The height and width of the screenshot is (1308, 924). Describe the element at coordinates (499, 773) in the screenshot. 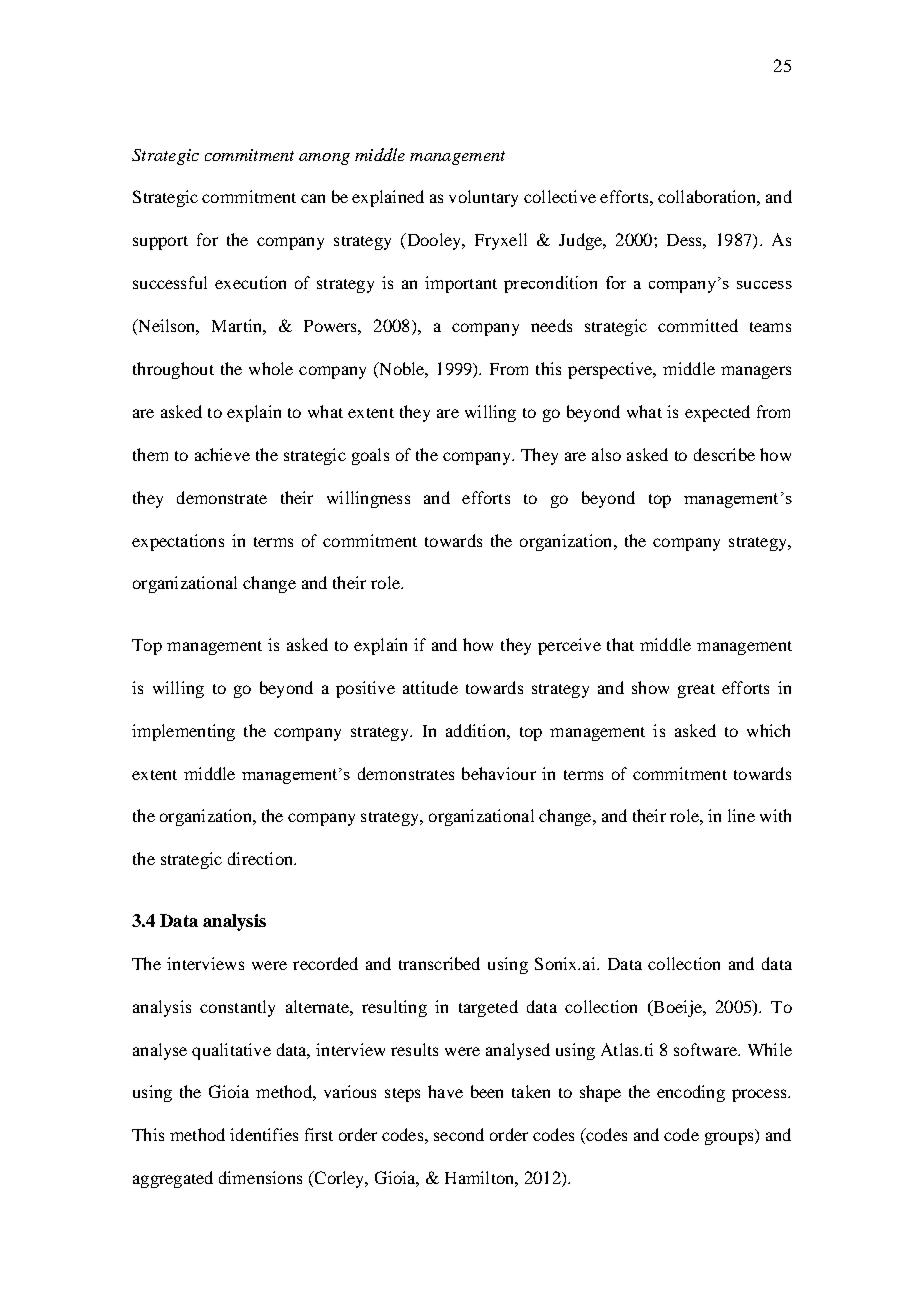

I see `behaviour` at that location.
